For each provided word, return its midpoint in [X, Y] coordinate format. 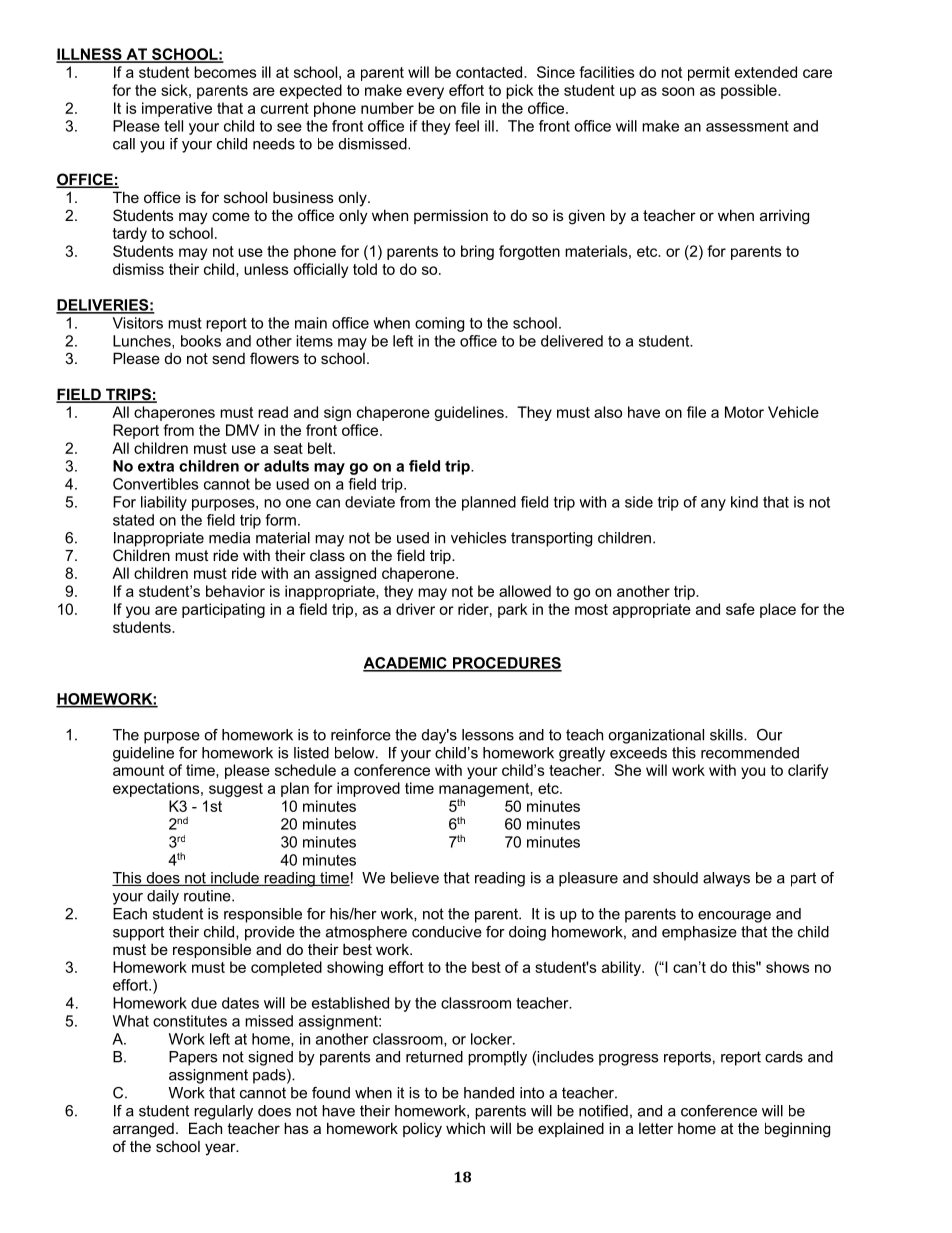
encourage [734, 917]
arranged [143, 1130]
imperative [177, 109]
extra [156, 466]
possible [750, 91]
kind [744, 502]
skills [727, 735]
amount [138, 770]
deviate [370, 502]
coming [439, 324]
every [425, 93]
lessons [488, 735]
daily [163, 897]
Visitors [137, 323]
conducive [447, 932]
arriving [784, 217]
